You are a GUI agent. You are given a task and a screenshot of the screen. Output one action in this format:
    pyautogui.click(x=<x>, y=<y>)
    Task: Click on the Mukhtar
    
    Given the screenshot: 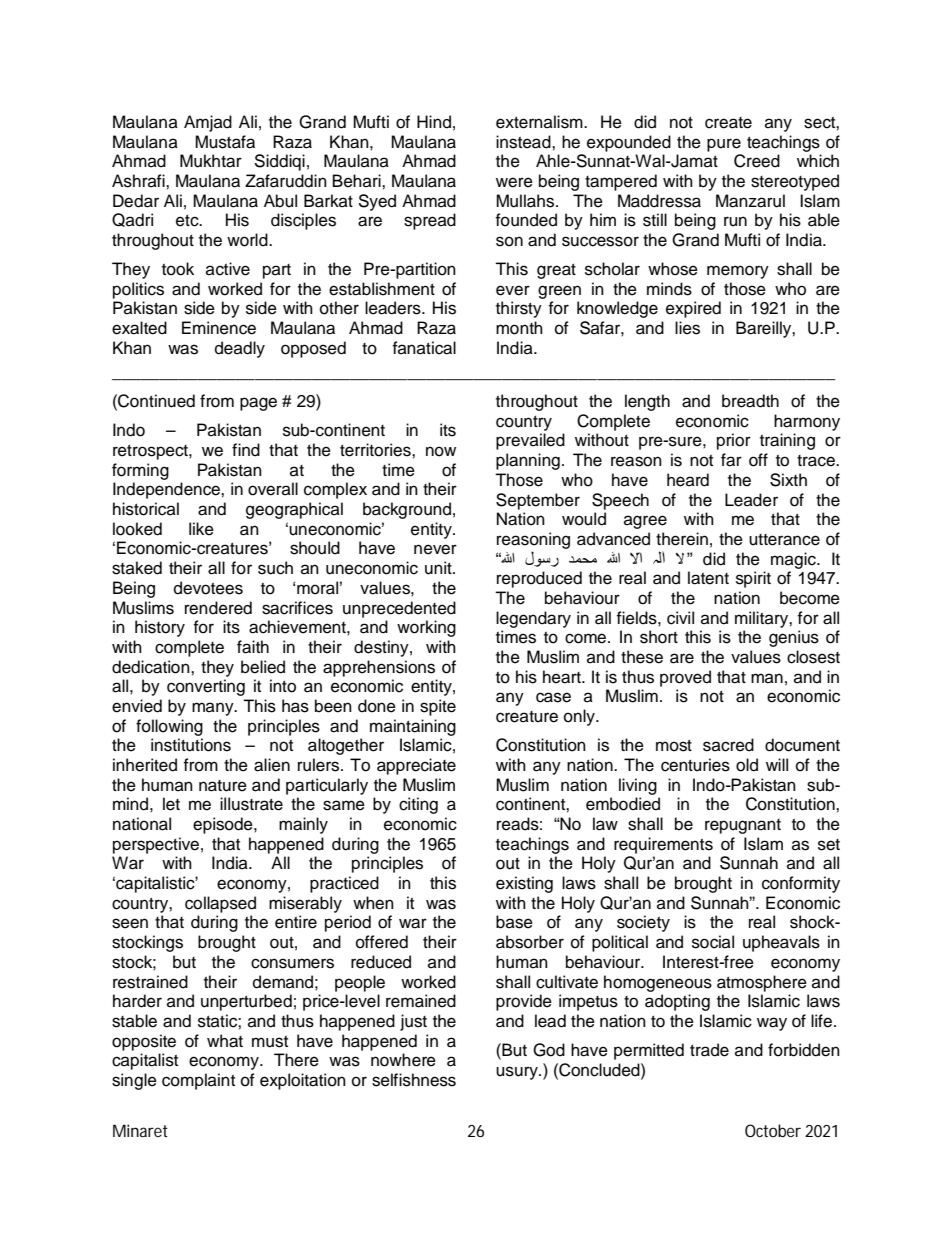 What is the action you would take?
    pyautogui.click(x=211, y=161)
